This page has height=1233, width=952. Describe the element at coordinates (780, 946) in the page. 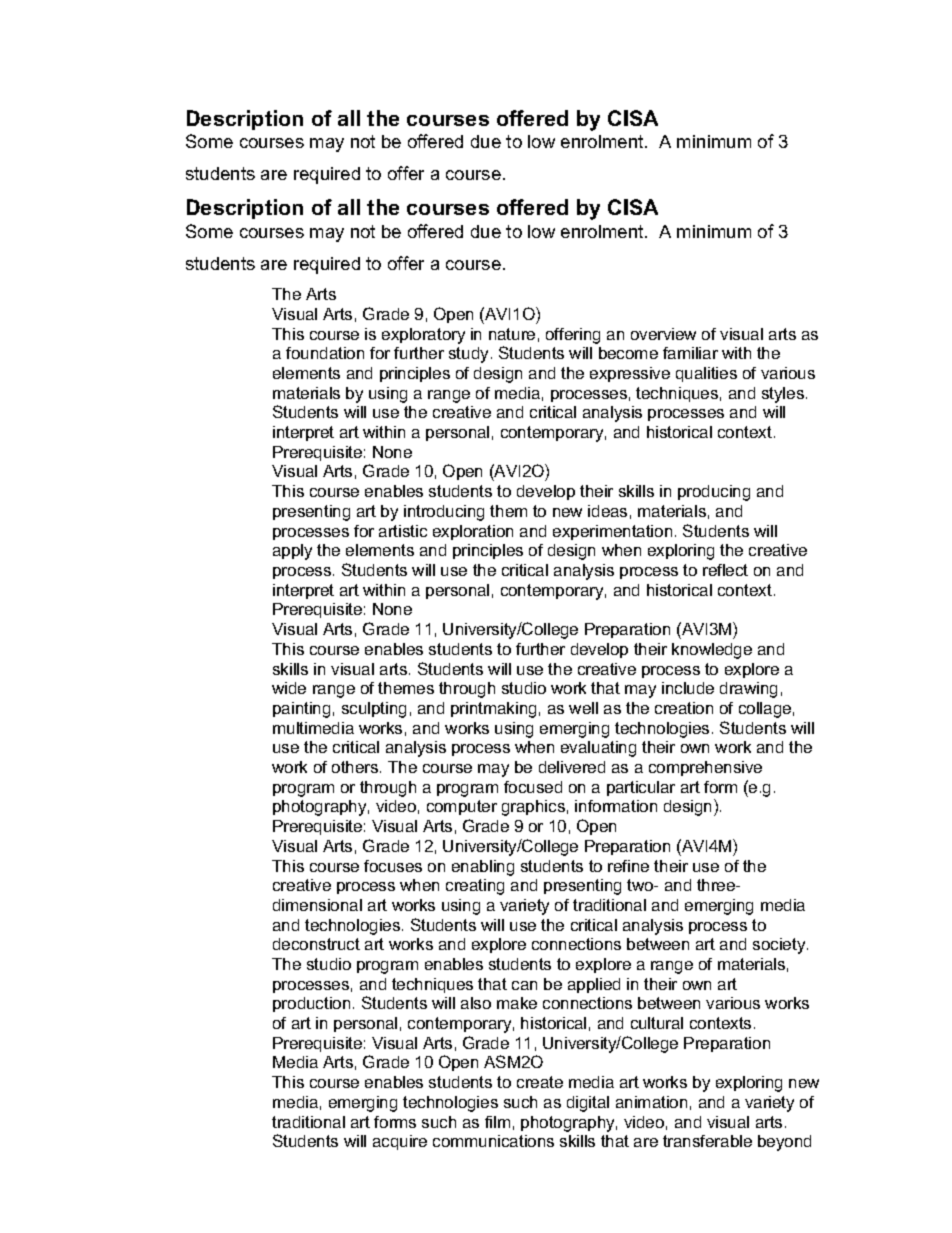

I see `society` at that location.
